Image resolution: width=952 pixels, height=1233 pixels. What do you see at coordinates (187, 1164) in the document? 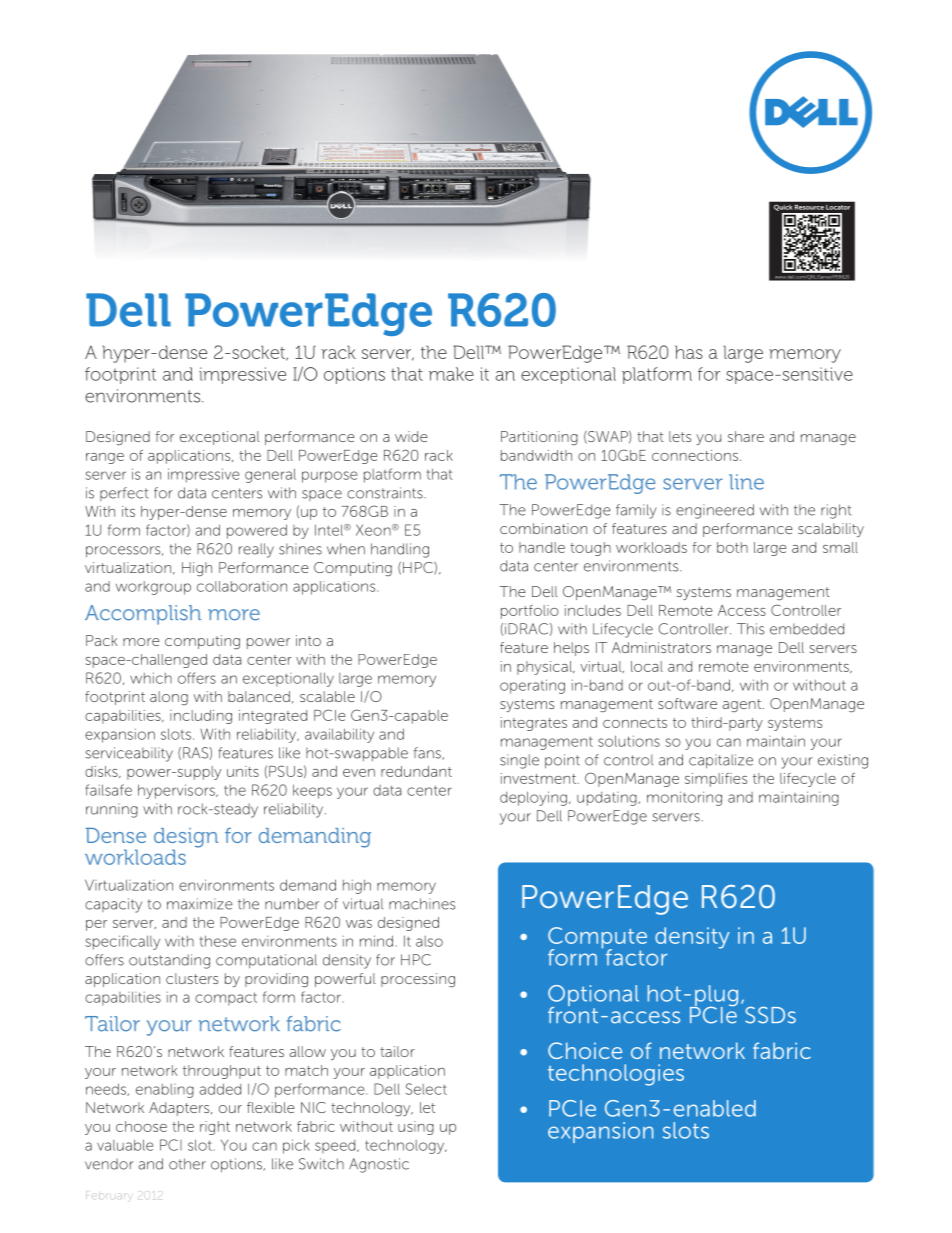
I see `other` at bounding box center [187, 1164].
